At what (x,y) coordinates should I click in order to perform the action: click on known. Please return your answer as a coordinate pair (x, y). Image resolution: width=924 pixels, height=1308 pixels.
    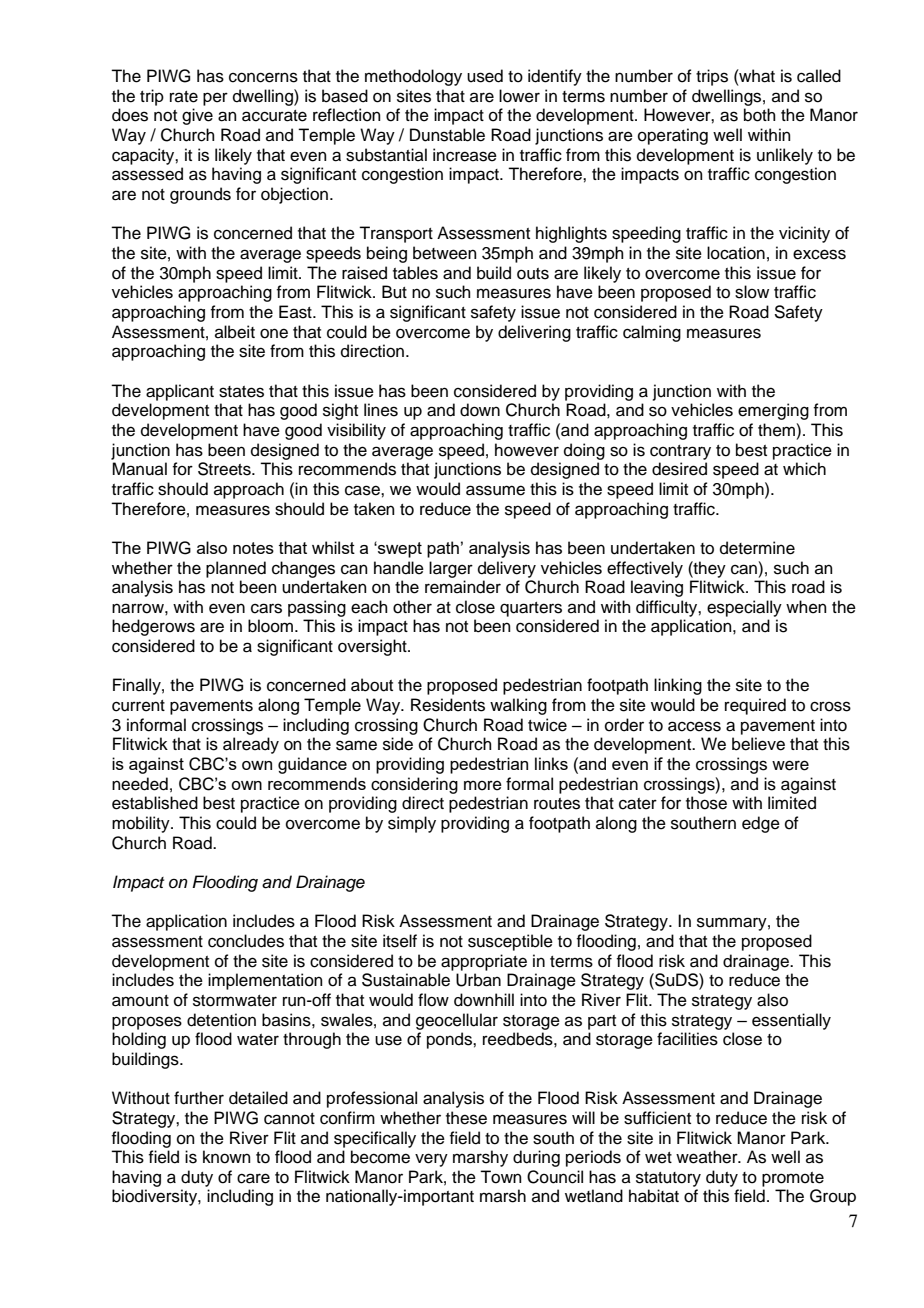
    Looking at the image, I should click on (227, 1157).
